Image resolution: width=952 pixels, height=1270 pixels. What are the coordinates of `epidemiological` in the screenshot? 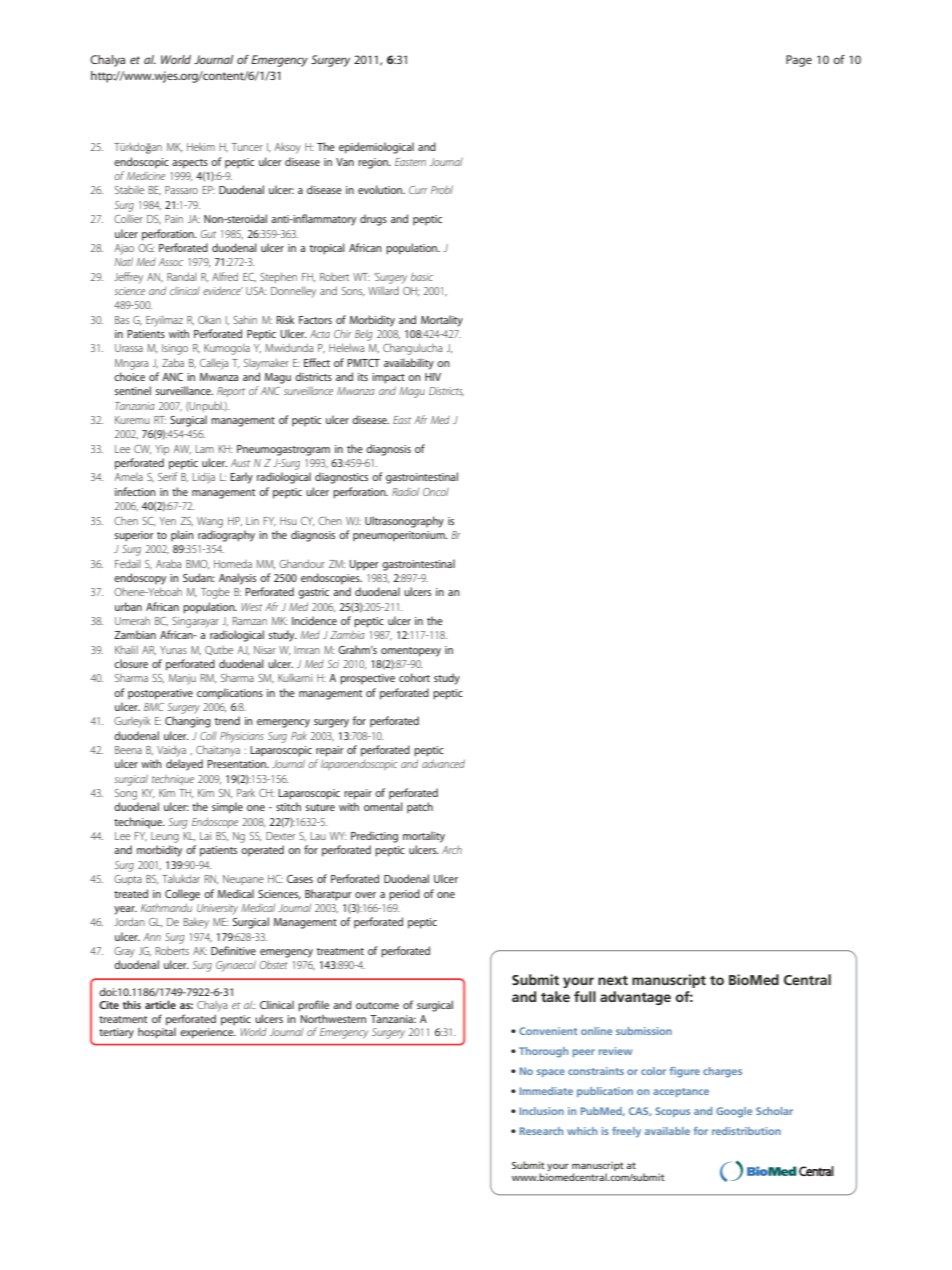 It's located at (376, 148).
